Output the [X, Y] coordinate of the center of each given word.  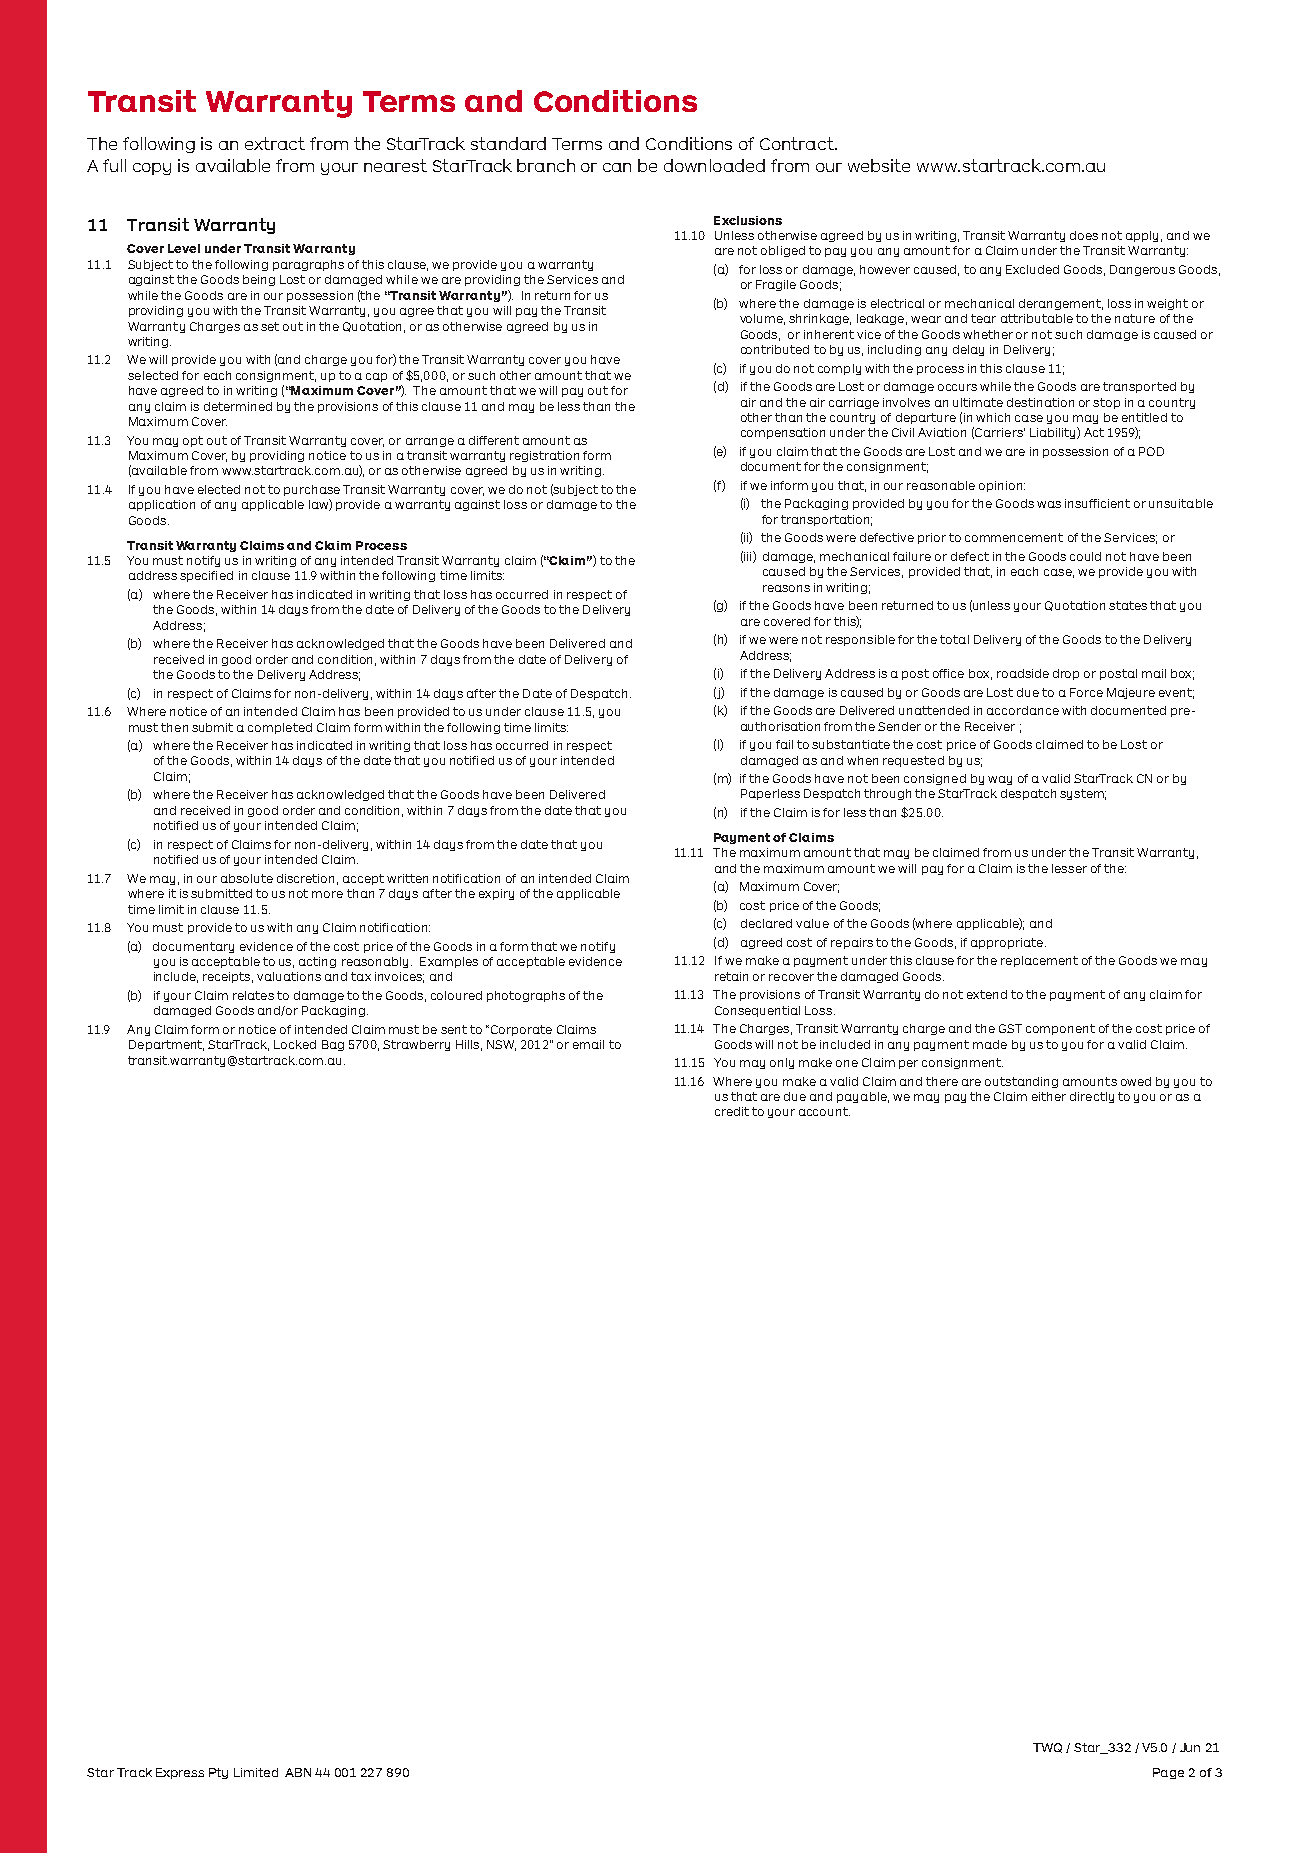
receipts [228, 977]
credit [732, 1111]
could [1085, 556]
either [1049, 1096]
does [1084, 235]
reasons [786, 588]
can [617, 167]
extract [275, 143]
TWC [1047, 1748]
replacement [1039, 961]
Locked [295, 1044]
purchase [312, 490]
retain [731, 976]
